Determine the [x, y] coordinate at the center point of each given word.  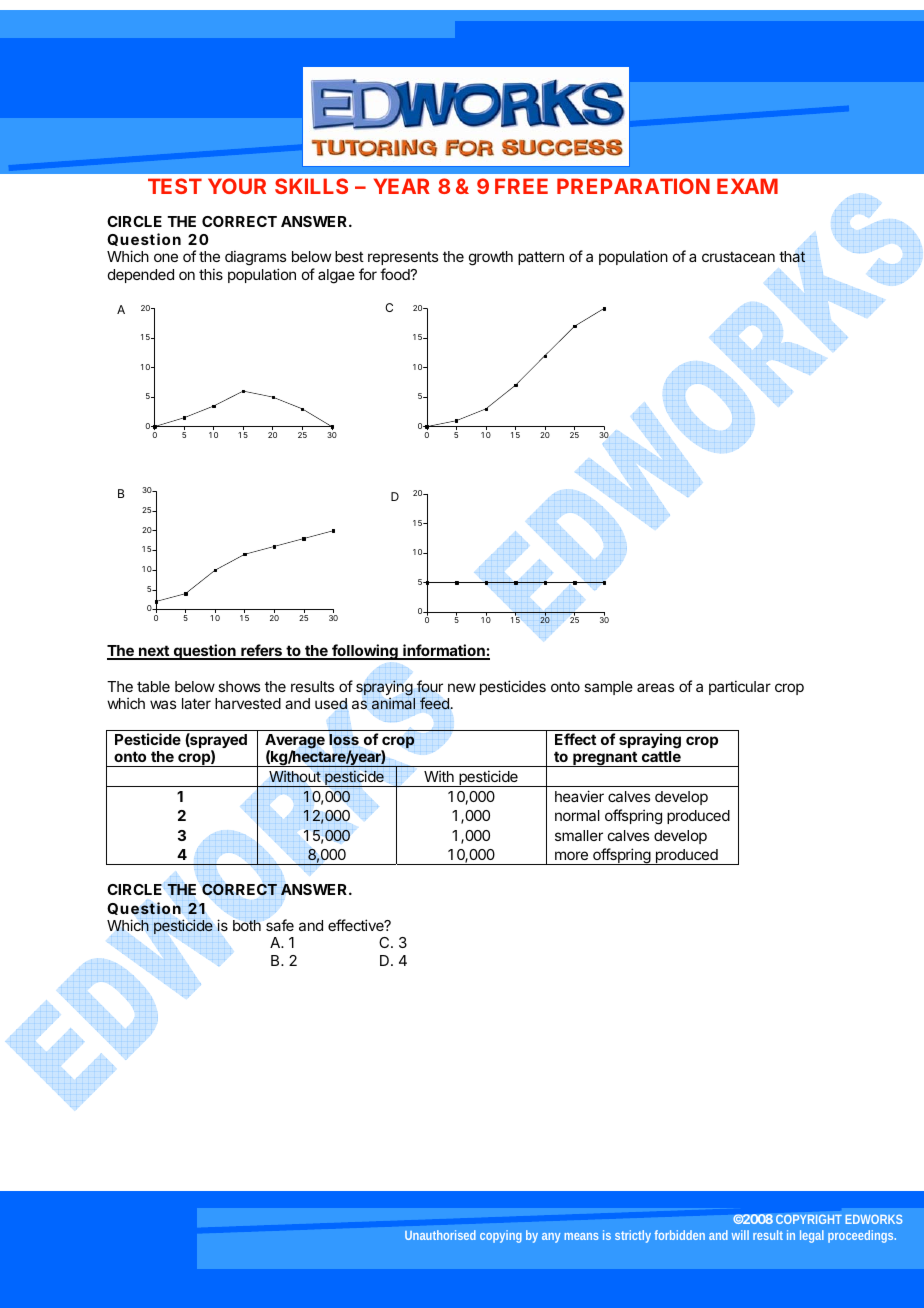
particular [740, 687]
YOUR [237, 186]
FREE [521, 186]
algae [336, 276]
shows [239, 686]
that [792, 257]
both [247, 925]
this [211, 274]
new [462, 687]
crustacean [738, 256]
